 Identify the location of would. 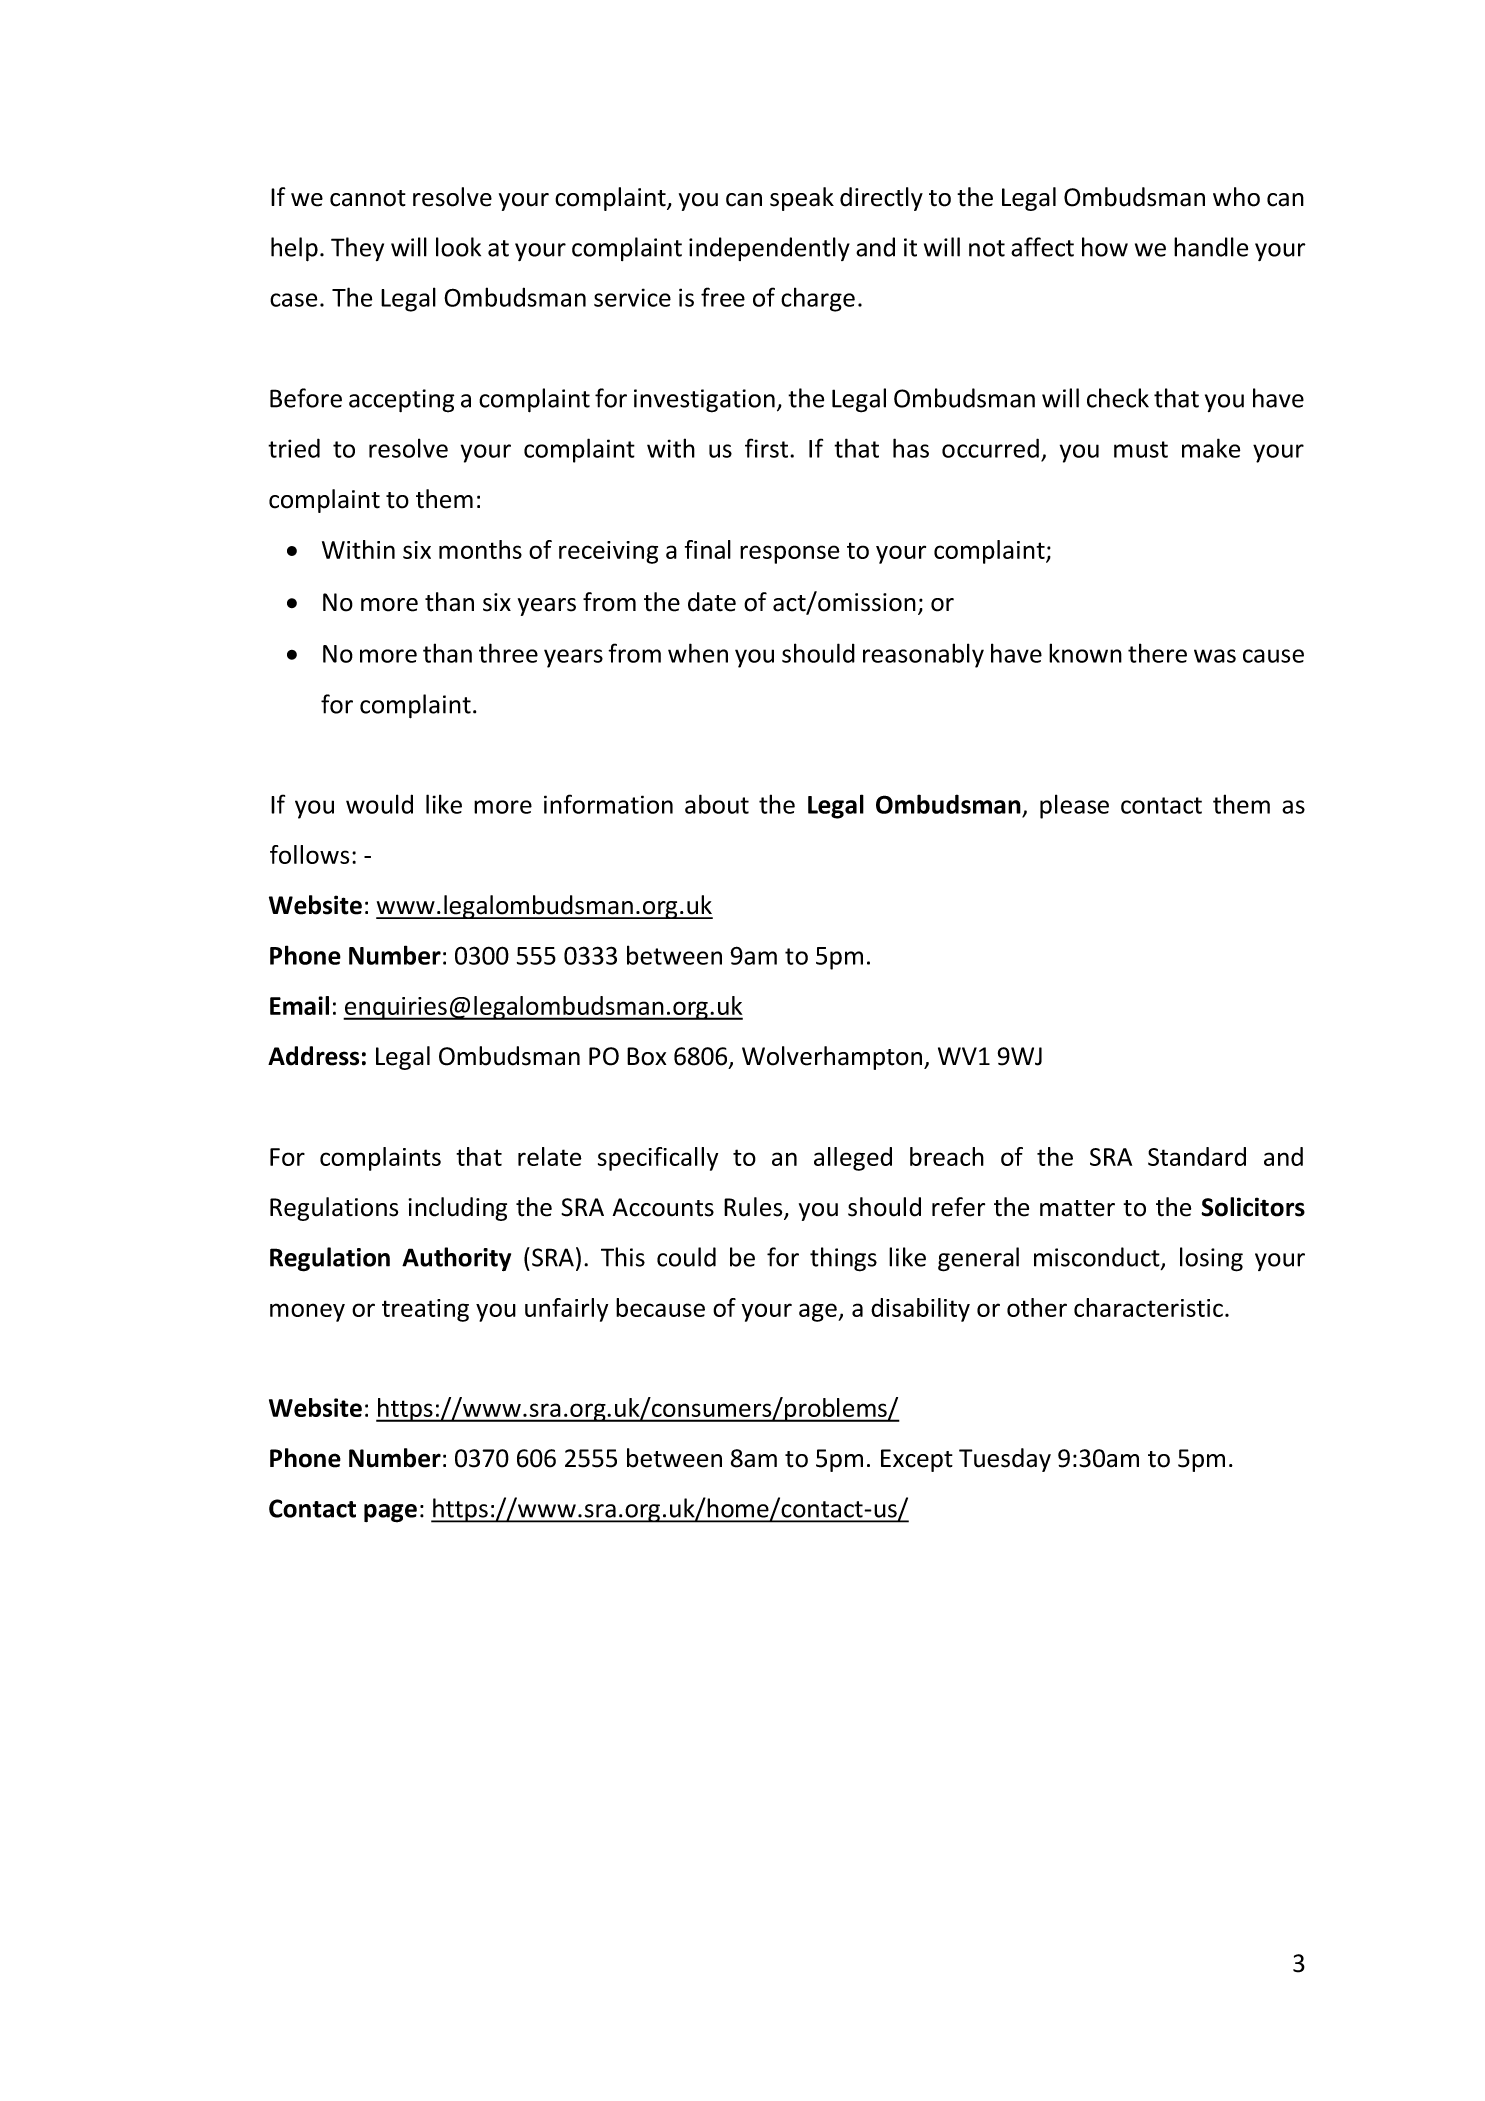
(379, 804).
